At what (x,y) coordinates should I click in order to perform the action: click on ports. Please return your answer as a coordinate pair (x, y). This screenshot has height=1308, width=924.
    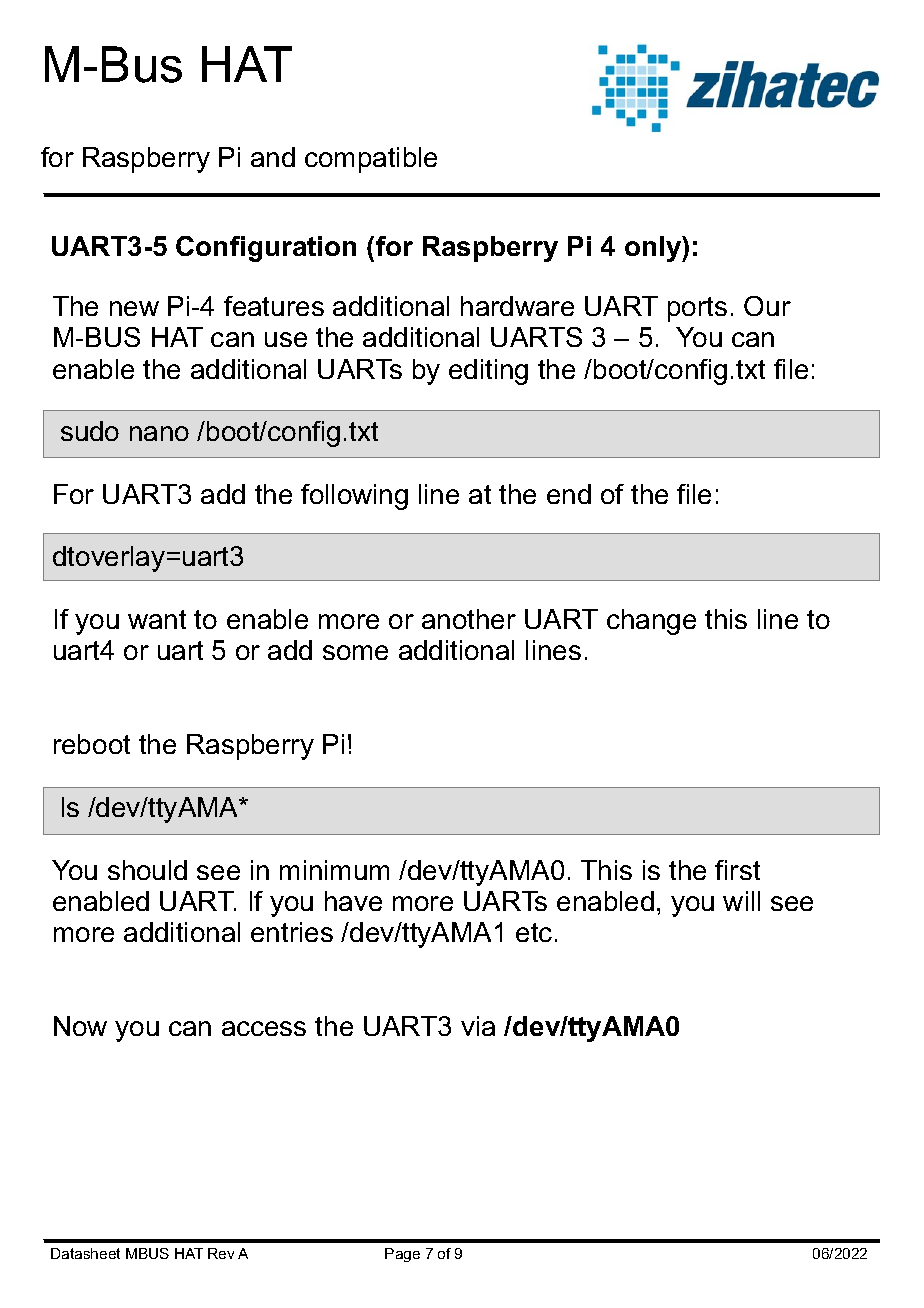
    Looking at the image, I should click on (697, 309).
